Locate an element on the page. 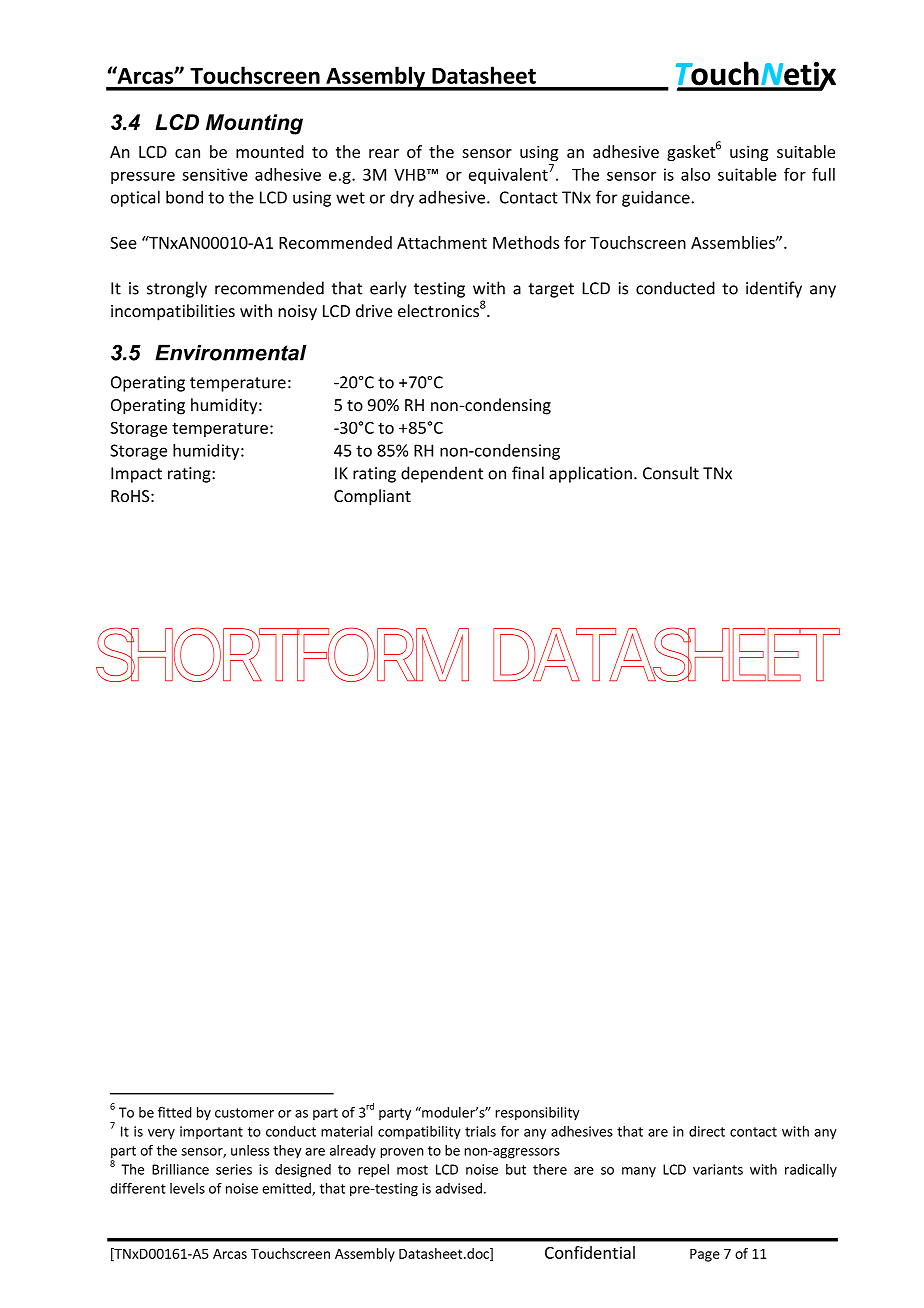  also is located at coordinates (695, 174).
